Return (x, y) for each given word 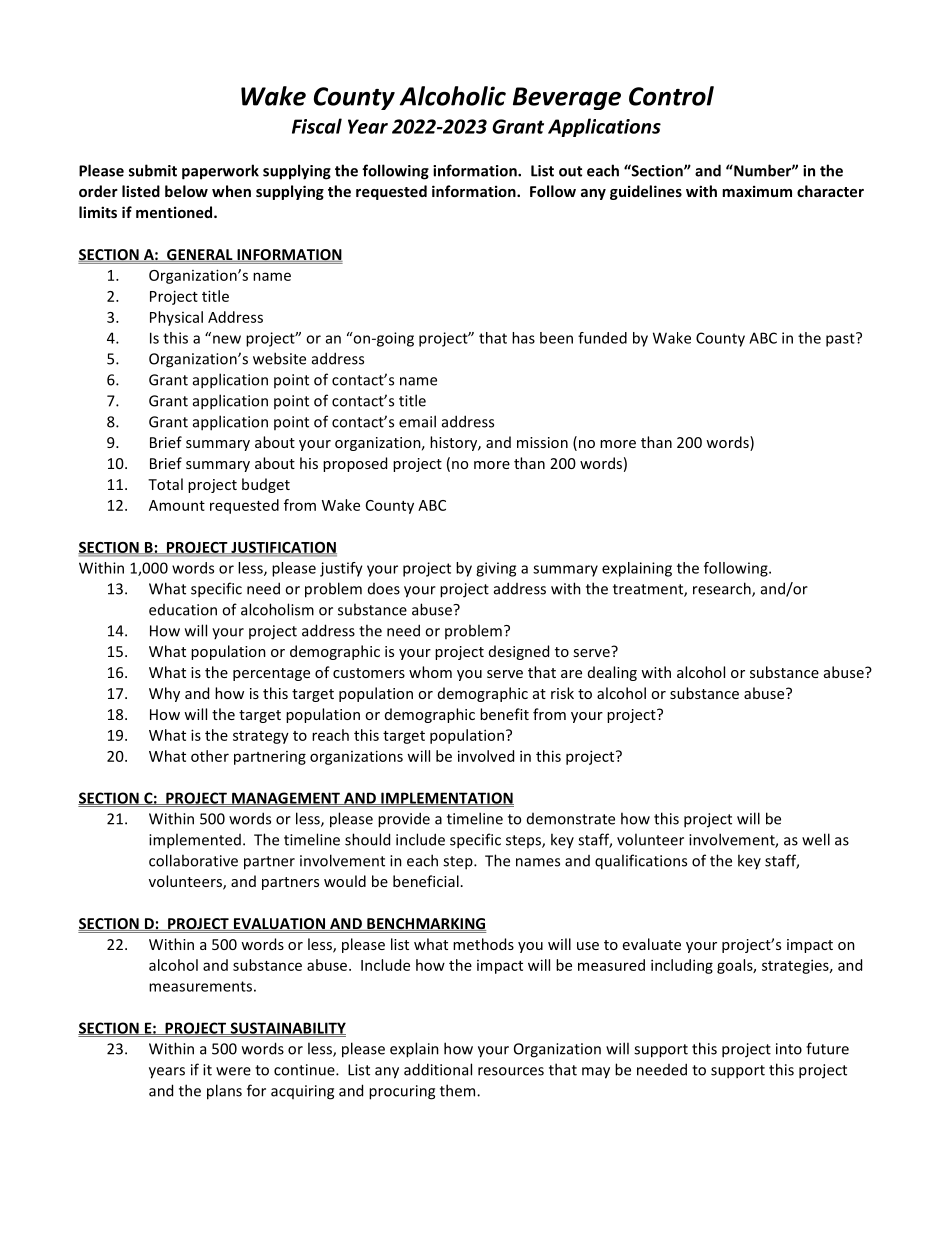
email (417, 421)
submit (153, 170)
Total (165, 484)
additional (438, 1069)
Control (671, 96)
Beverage (567, 98)
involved (486, 756)
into (789, 1049)
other (210, 756)
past (841, 339)
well (816, 839)
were (233, 1071)
